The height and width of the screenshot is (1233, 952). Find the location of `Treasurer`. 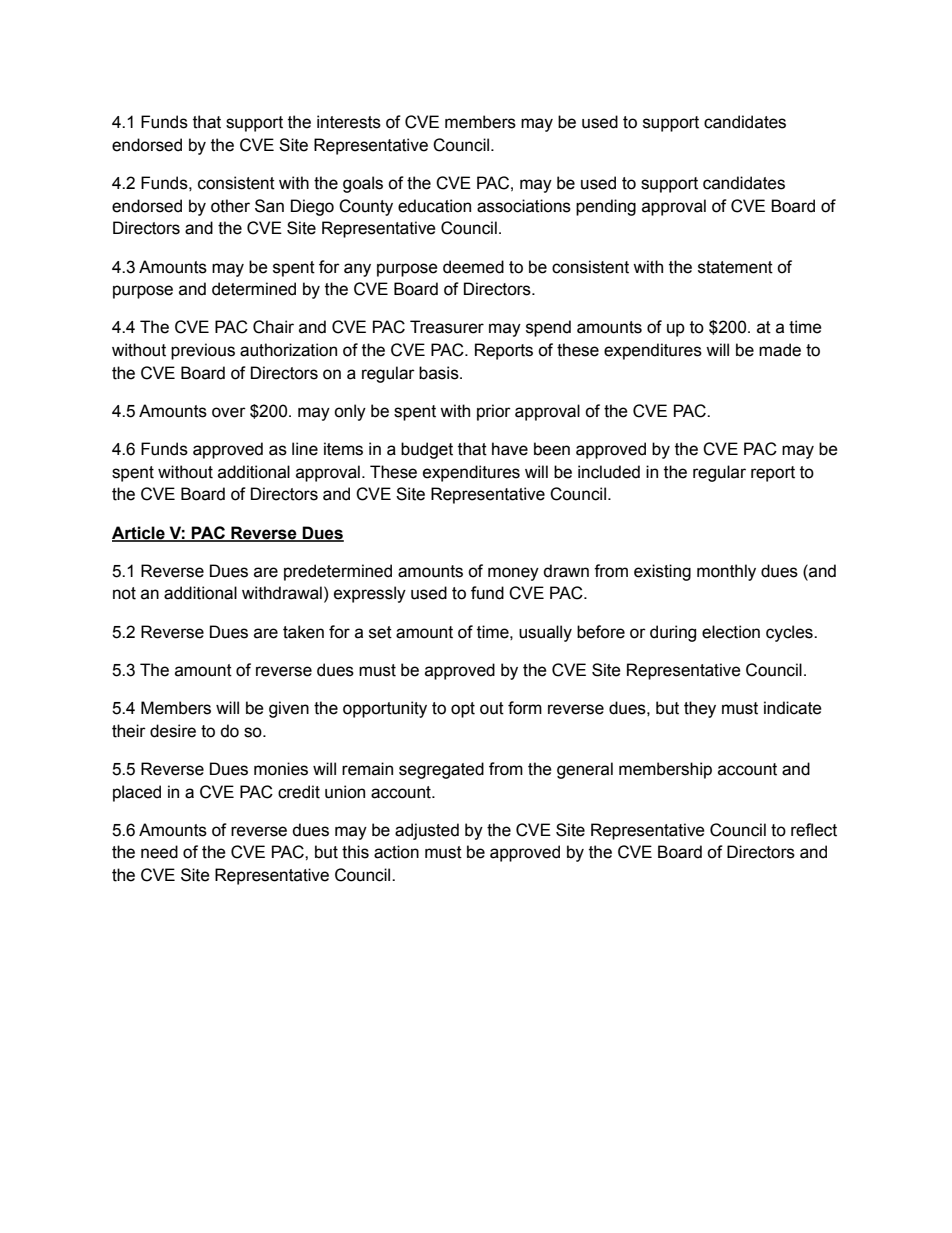

Treasurer is located at coordinates (447, 327).
